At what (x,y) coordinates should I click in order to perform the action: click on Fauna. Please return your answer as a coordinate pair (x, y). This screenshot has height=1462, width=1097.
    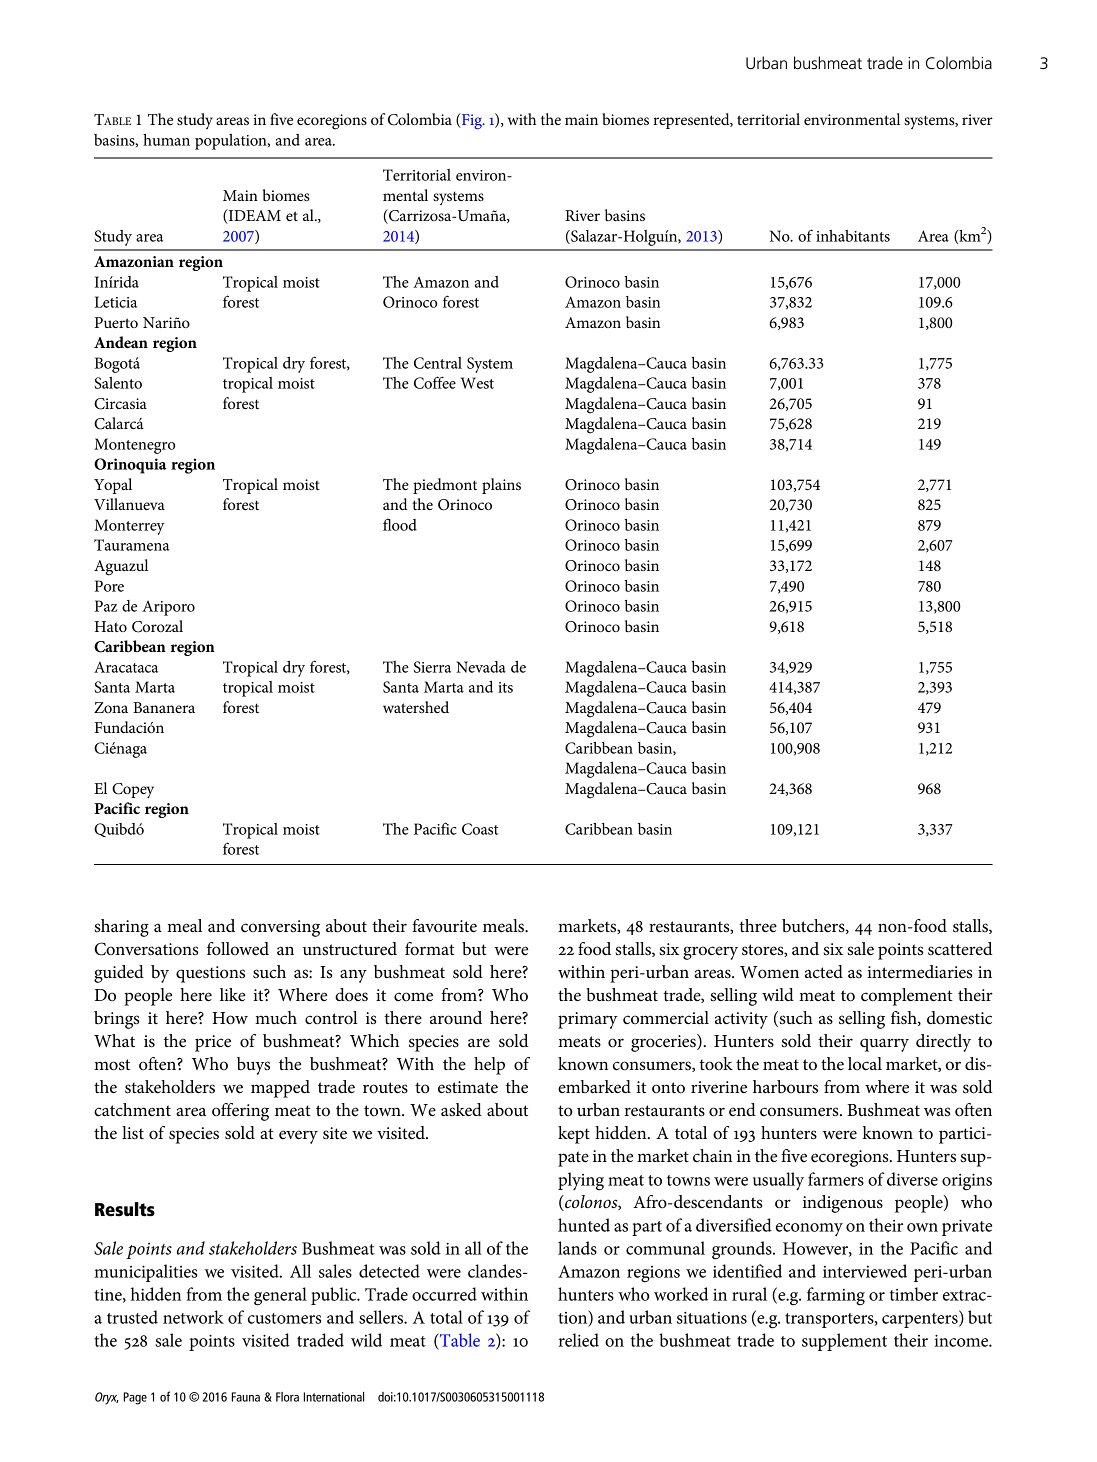
    Looking at the image, I should click on (245, 1397).
